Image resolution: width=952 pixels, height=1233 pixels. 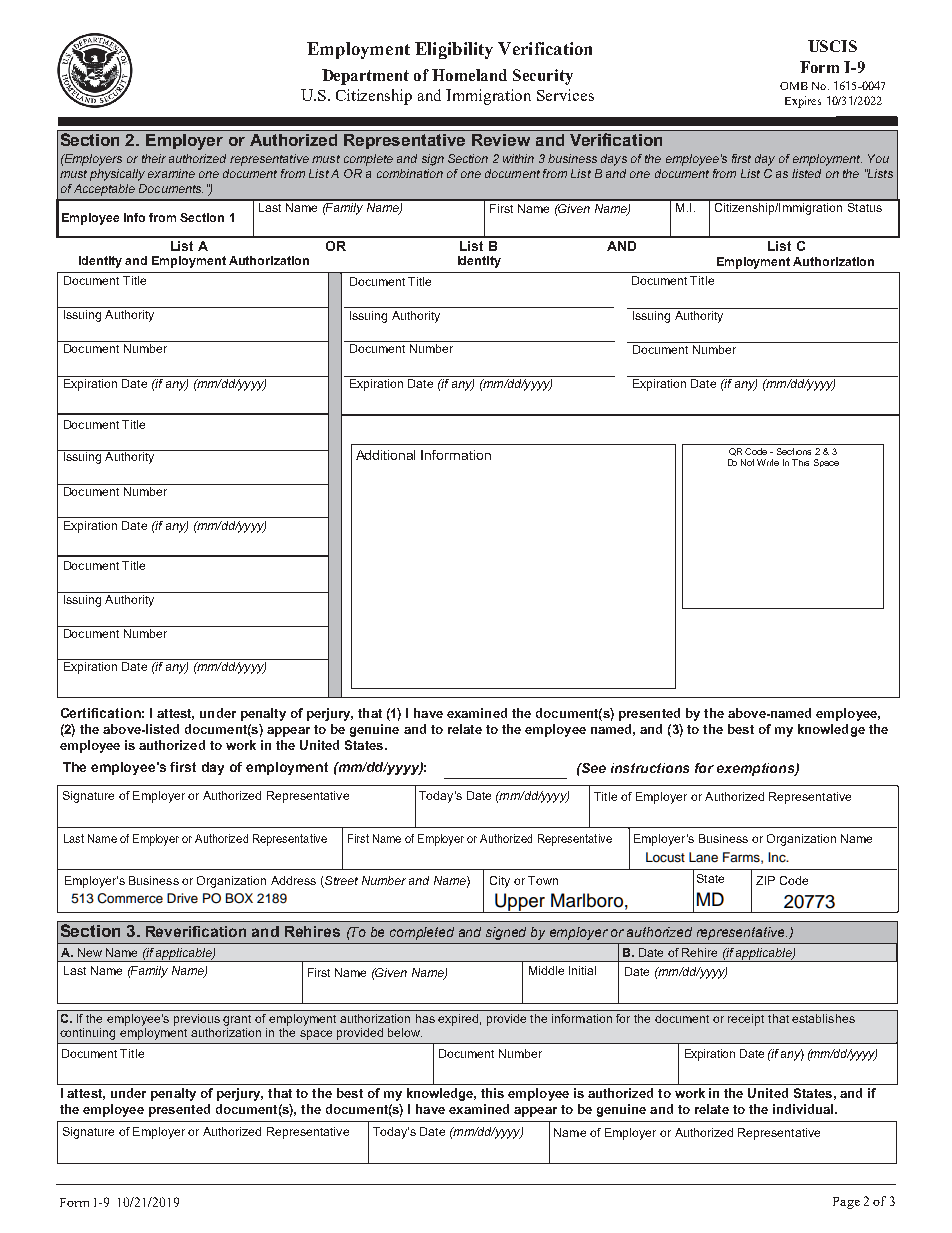 I want to click on Expires, so click(x=803, y=102).
